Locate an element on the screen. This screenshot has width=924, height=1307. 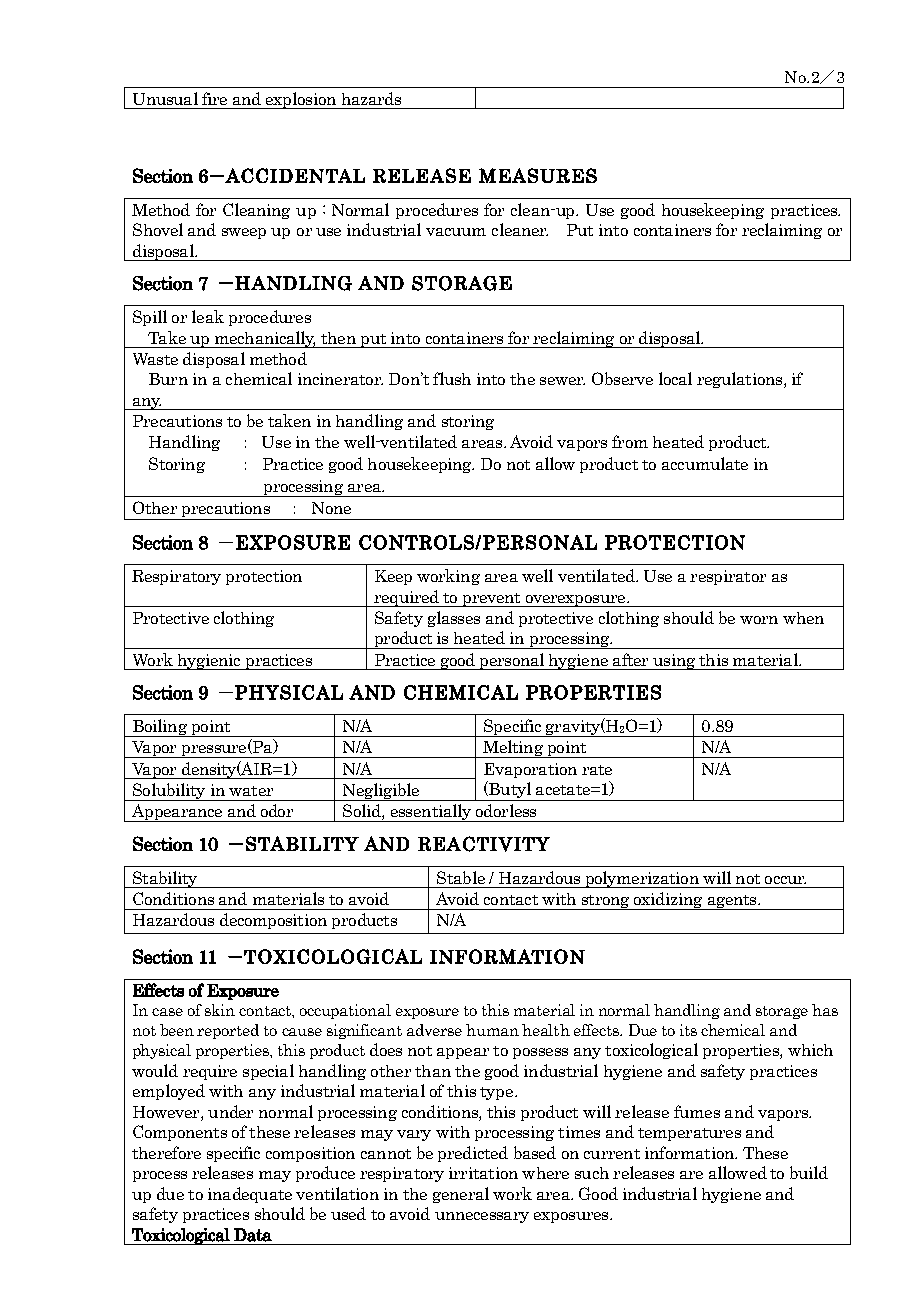
hygienic is located at coordinates (209, 662).
